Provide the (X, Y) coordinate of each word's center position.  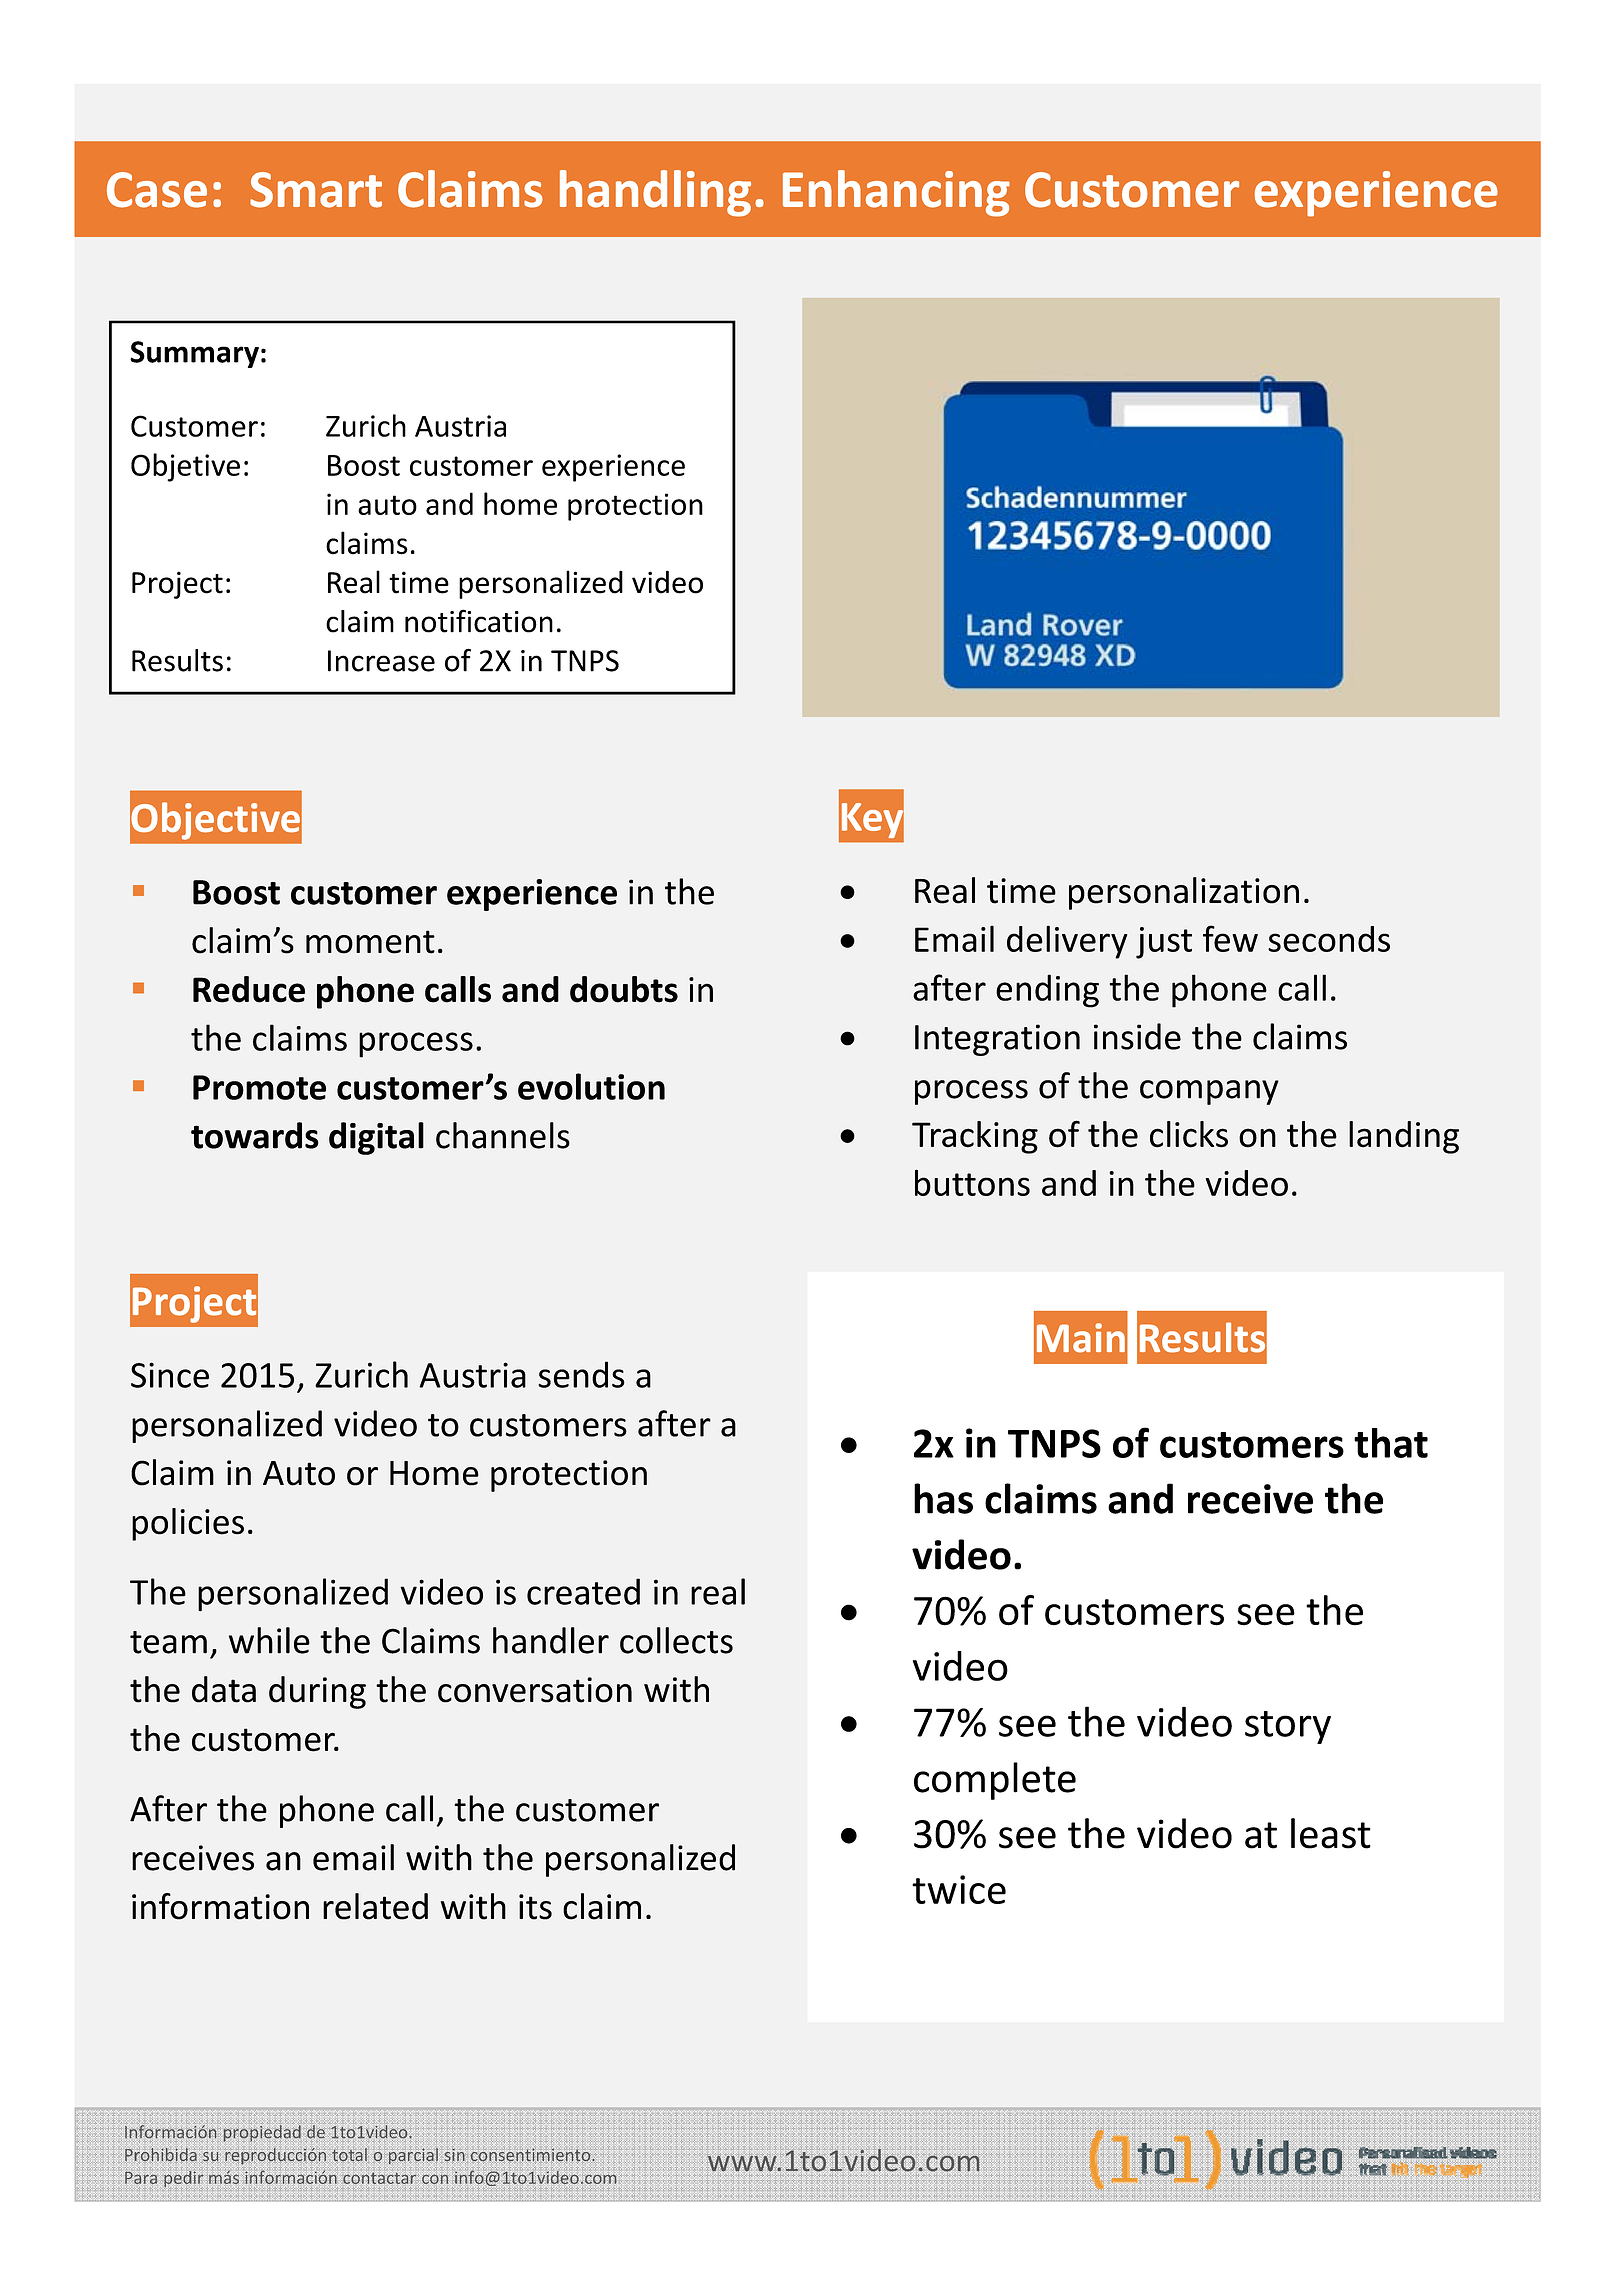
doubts (624, 989)
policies (188, 1524)
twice (959, 1889)
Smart (316, 190)
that (1391, 1443)
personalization (1184, 893)
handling (655, 193)
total (349, 2154)
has (943, 1498)
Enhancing (896, 193)
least (1331, 1833)
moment (370, 942)
